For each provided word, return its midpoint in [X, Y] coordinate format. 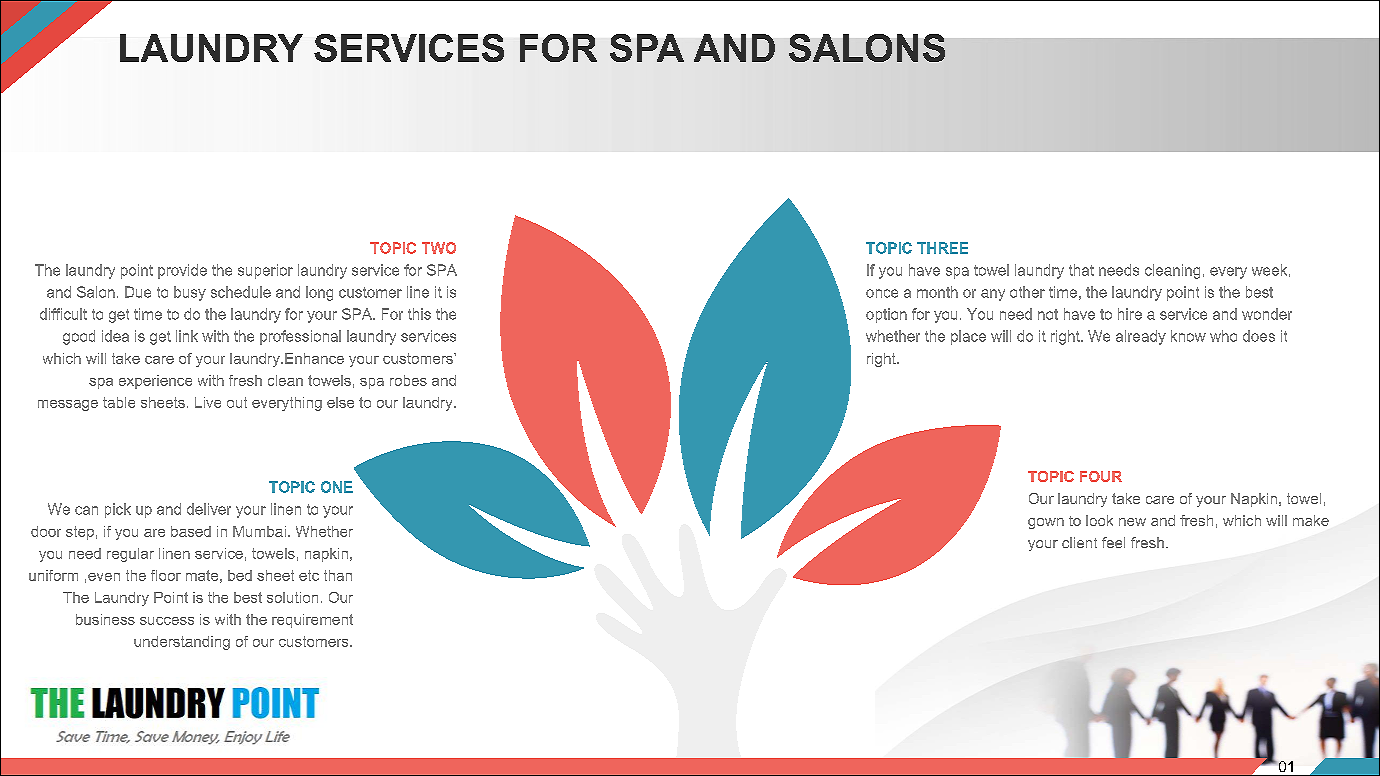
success [167, 621]
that [1081, 270]
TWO [439, 248]
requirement [312, 621]
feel [1113, 542]
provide [182, 271]
